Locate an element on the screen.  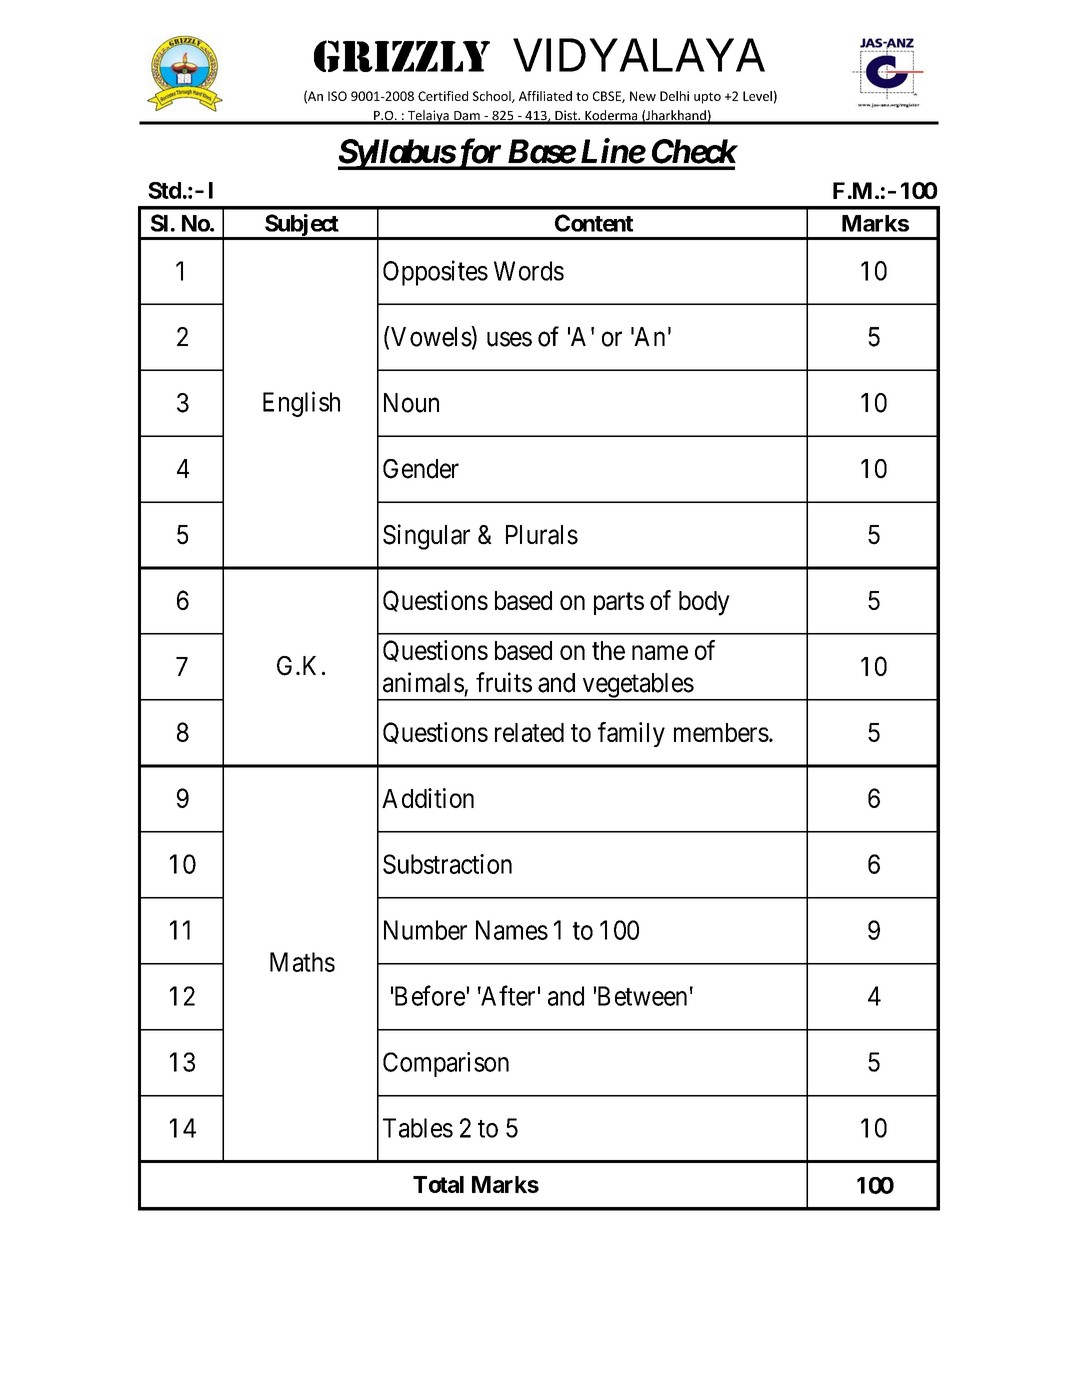
Number is located at coordinates (425, 930).
